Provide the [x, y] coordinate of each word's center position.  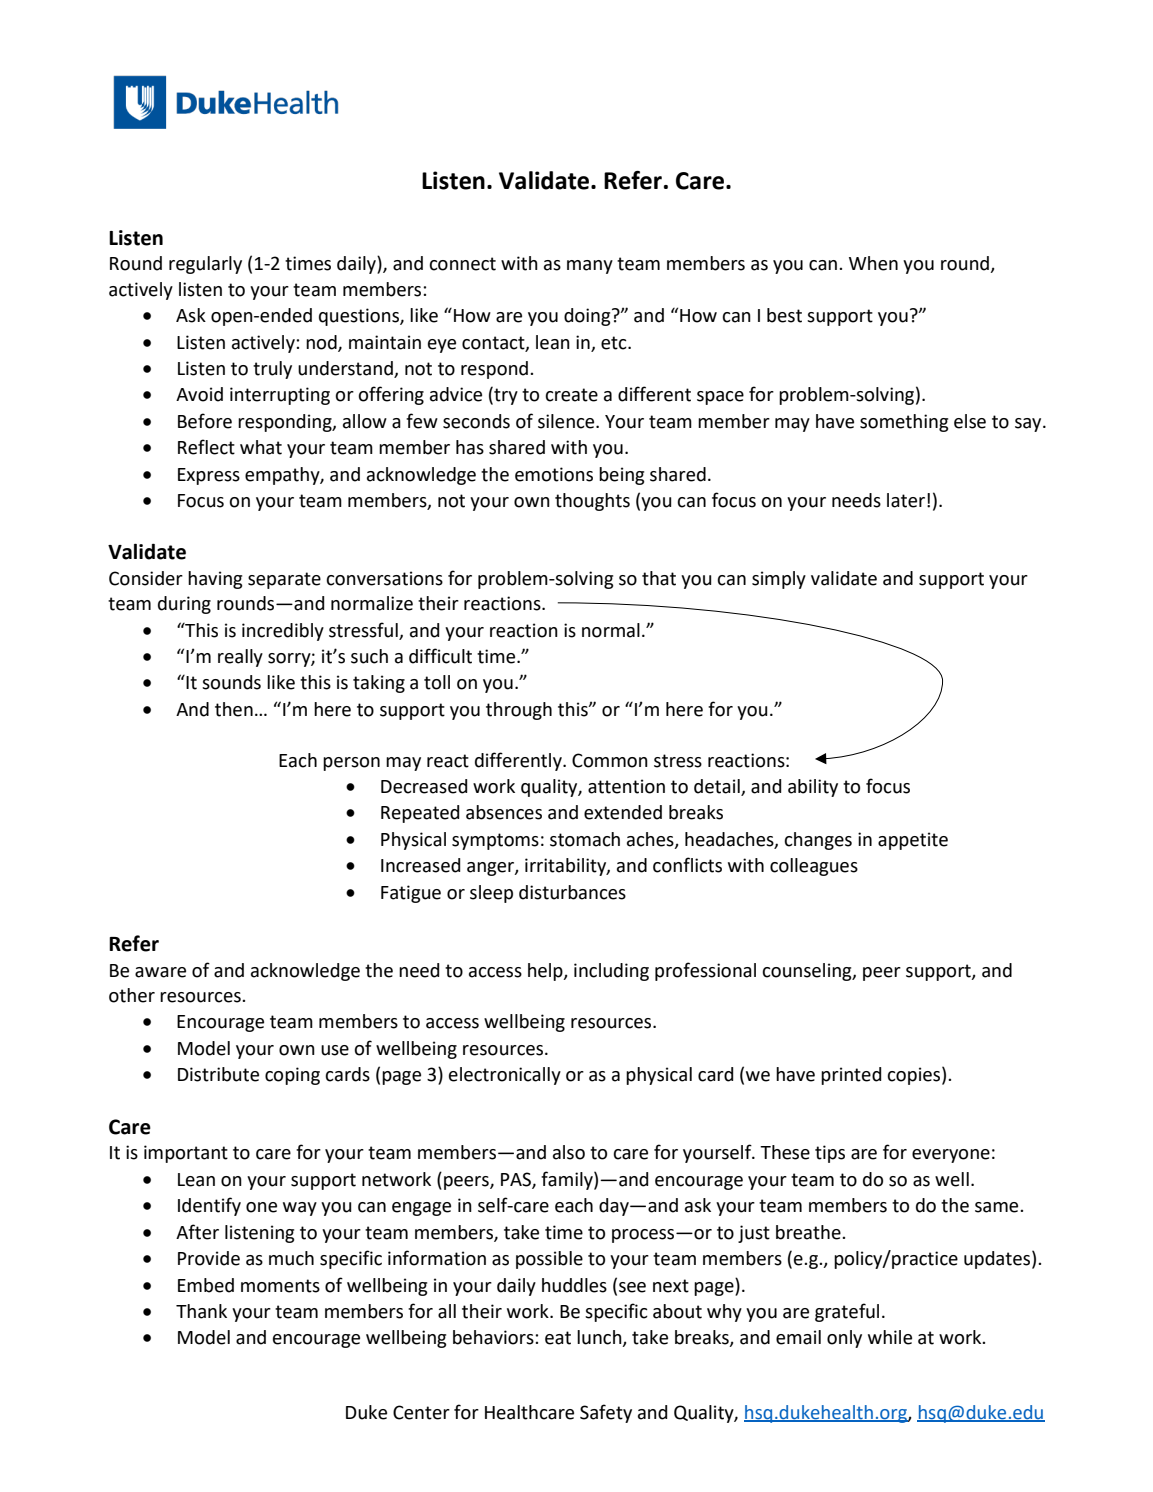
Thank [201, 1311]
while [890, 1337]
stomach [585, 839]
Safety [606, 1413]
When [873, 263]
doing [588, 317]
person [351, 764]
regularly [205, 265]
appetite [913, 841]
